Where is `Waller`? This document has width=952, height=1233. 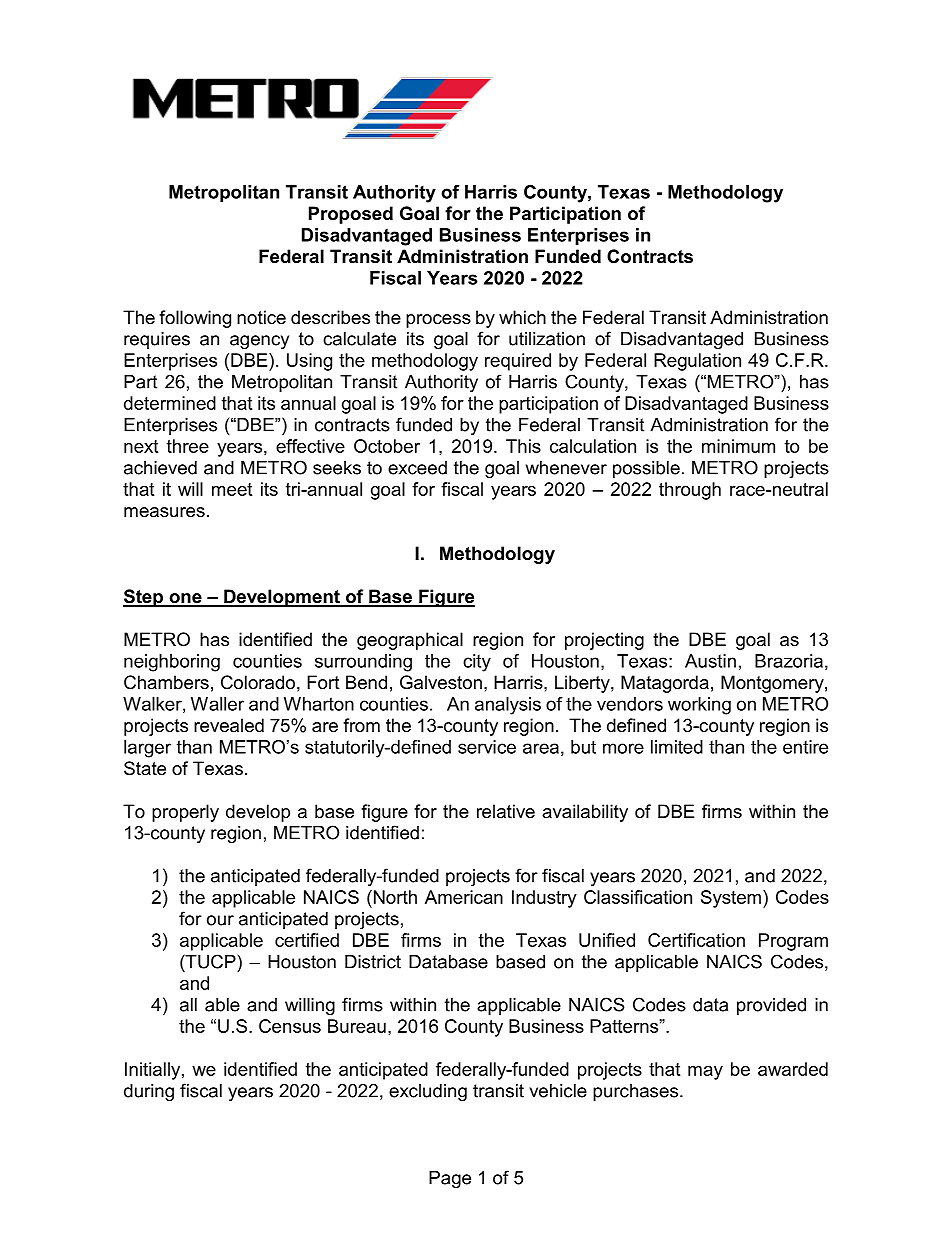 Waller is located at coordinates (217, 704).
